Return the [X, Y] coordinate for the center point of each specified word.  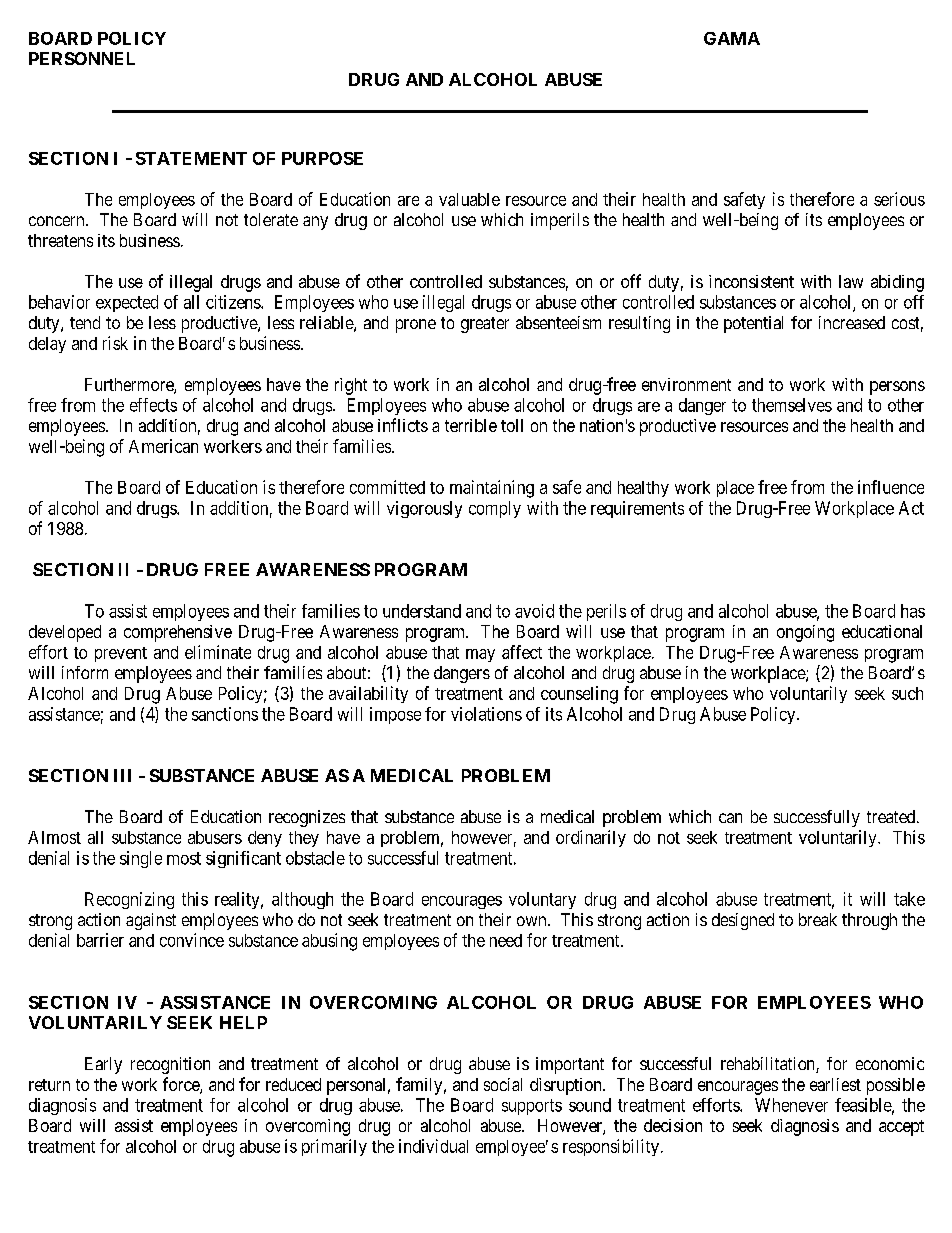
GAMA [732, 38]
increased [852, 322]
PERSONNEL [82, 58]
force [182, 1085]
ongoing [805, 633]
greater [485, 325]
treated [892, 816]
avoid [534, 611]
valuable [469, 199]
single [141, 859]
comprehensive [178, 633]
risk [115, 343]
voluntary [542, 900]
